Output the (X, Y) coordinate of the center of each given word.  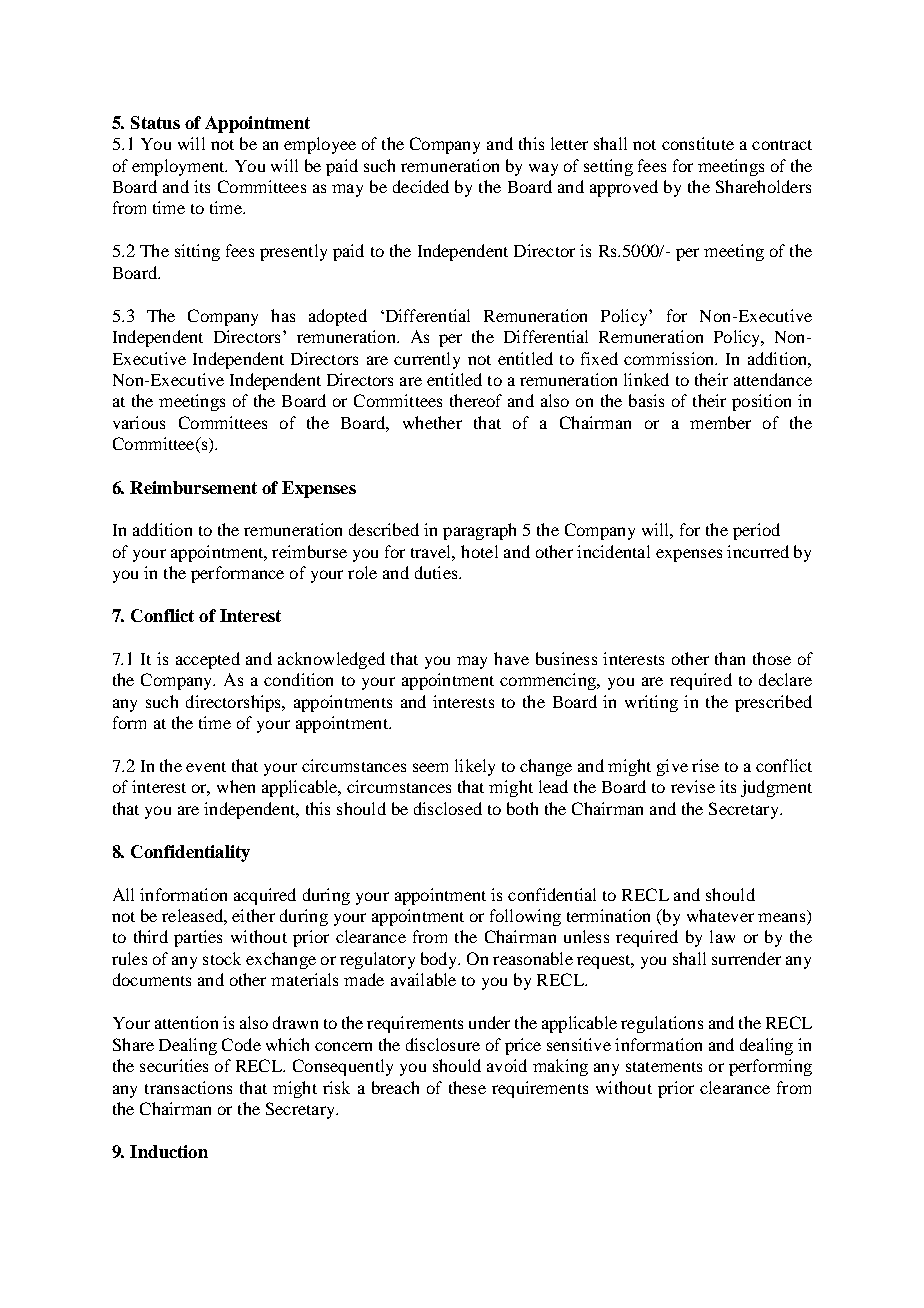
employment (179, 167)
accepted (208, 660)
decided (421, 186)
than (730, 658)
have (511, 658)
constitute (698, 143)
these (467, 1087)
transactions (188, 1087)
